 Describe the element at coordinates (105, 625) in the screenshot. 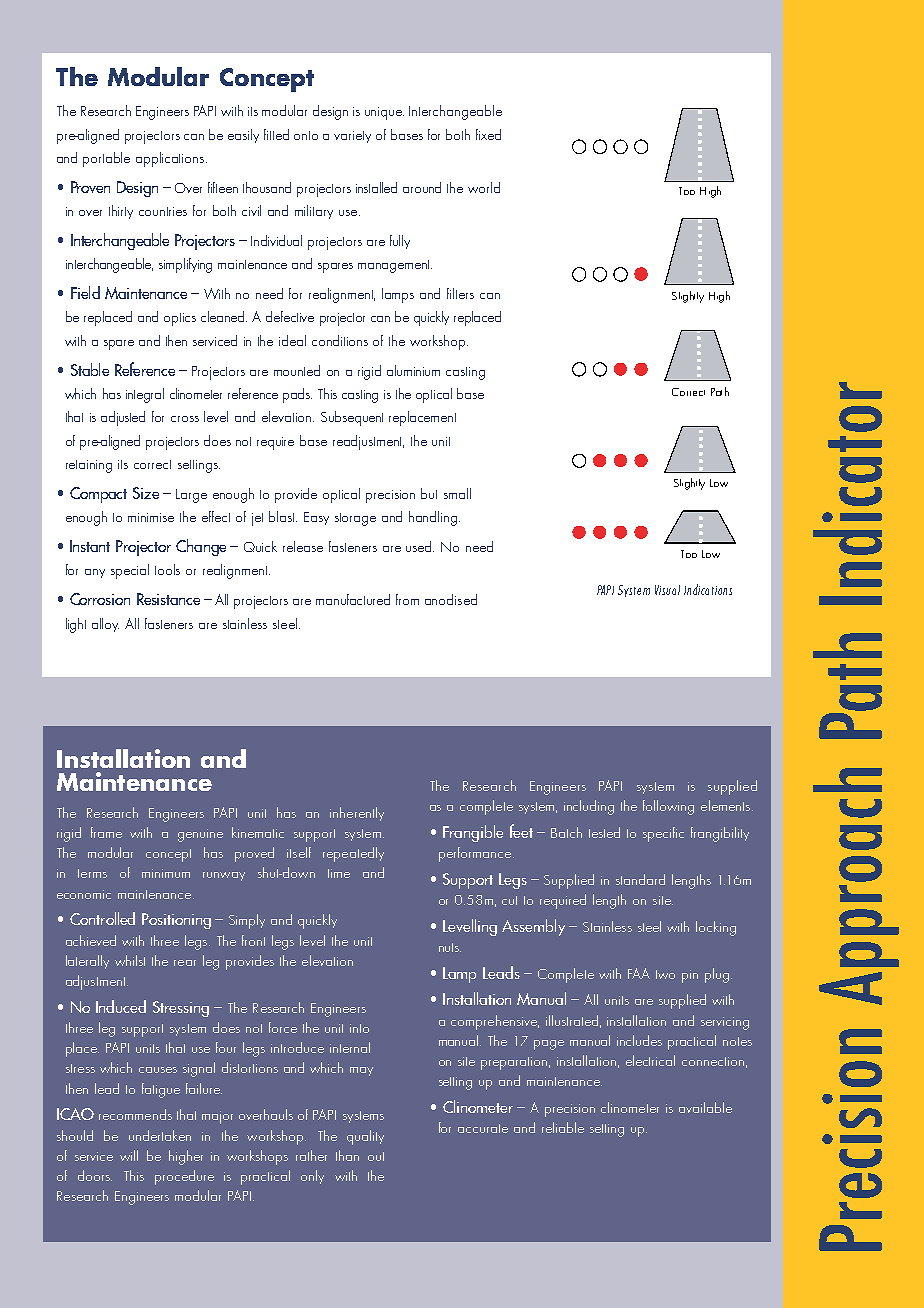

I see `alloy` at that location.
